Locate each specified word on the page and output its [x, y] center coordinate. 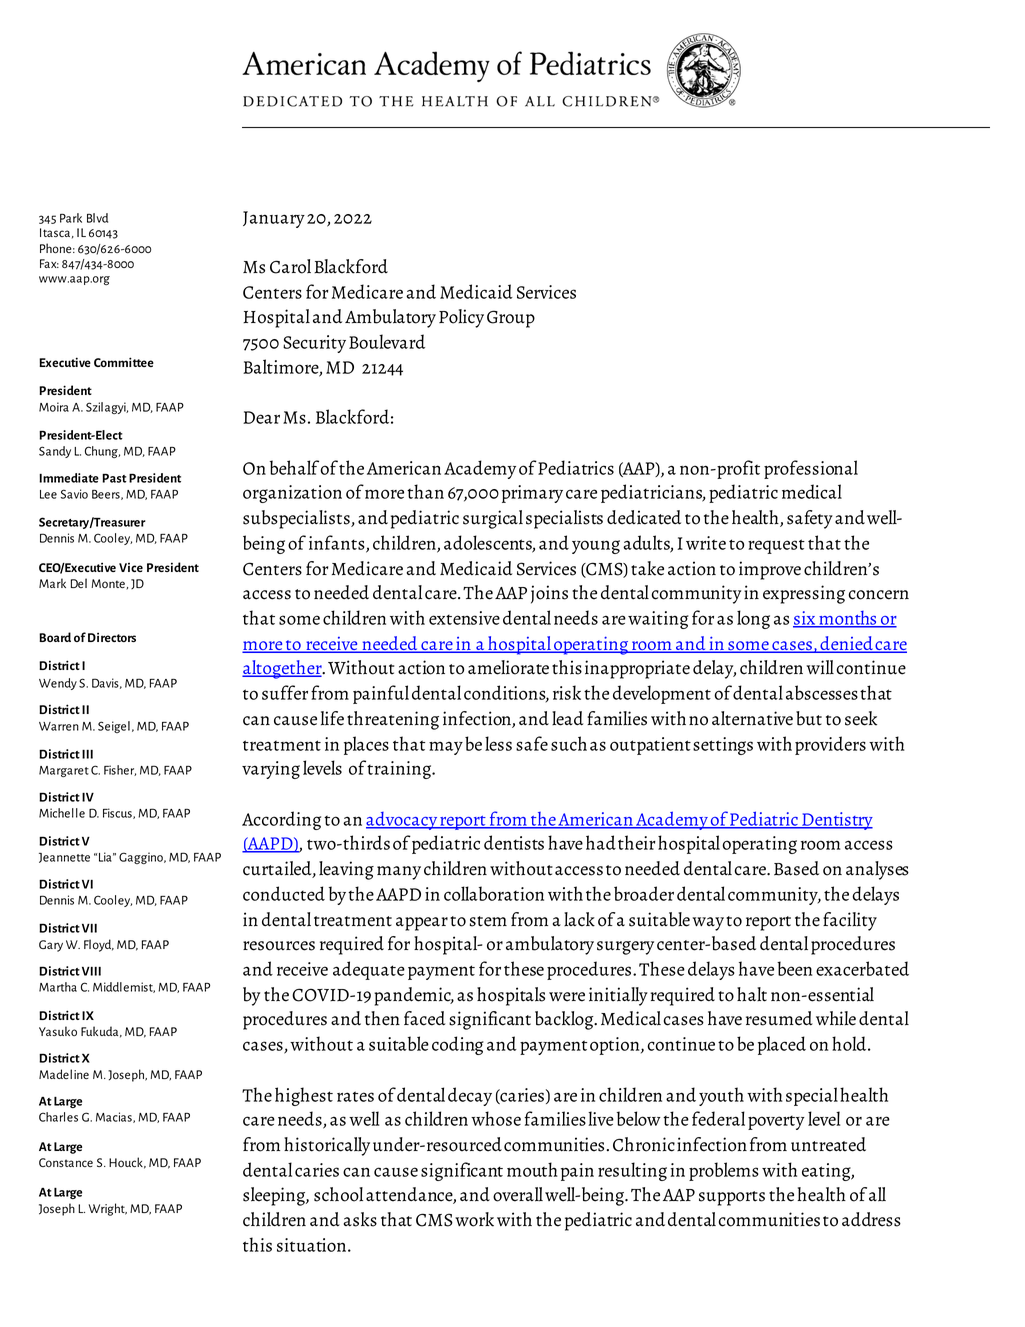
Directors [112, 637]
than [425, 491]
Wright [108, 1209]
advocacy [402, 821]
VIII [91, 971]
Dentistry [836, 821]
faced [425, 1018]
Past [114, 478]
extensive [464, 618]
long [753, 619]
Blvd [97, 218]
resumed [779, 1018]
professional [811, 469]
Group [511, 319]
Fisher [120, 770]
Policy [461, 318]
